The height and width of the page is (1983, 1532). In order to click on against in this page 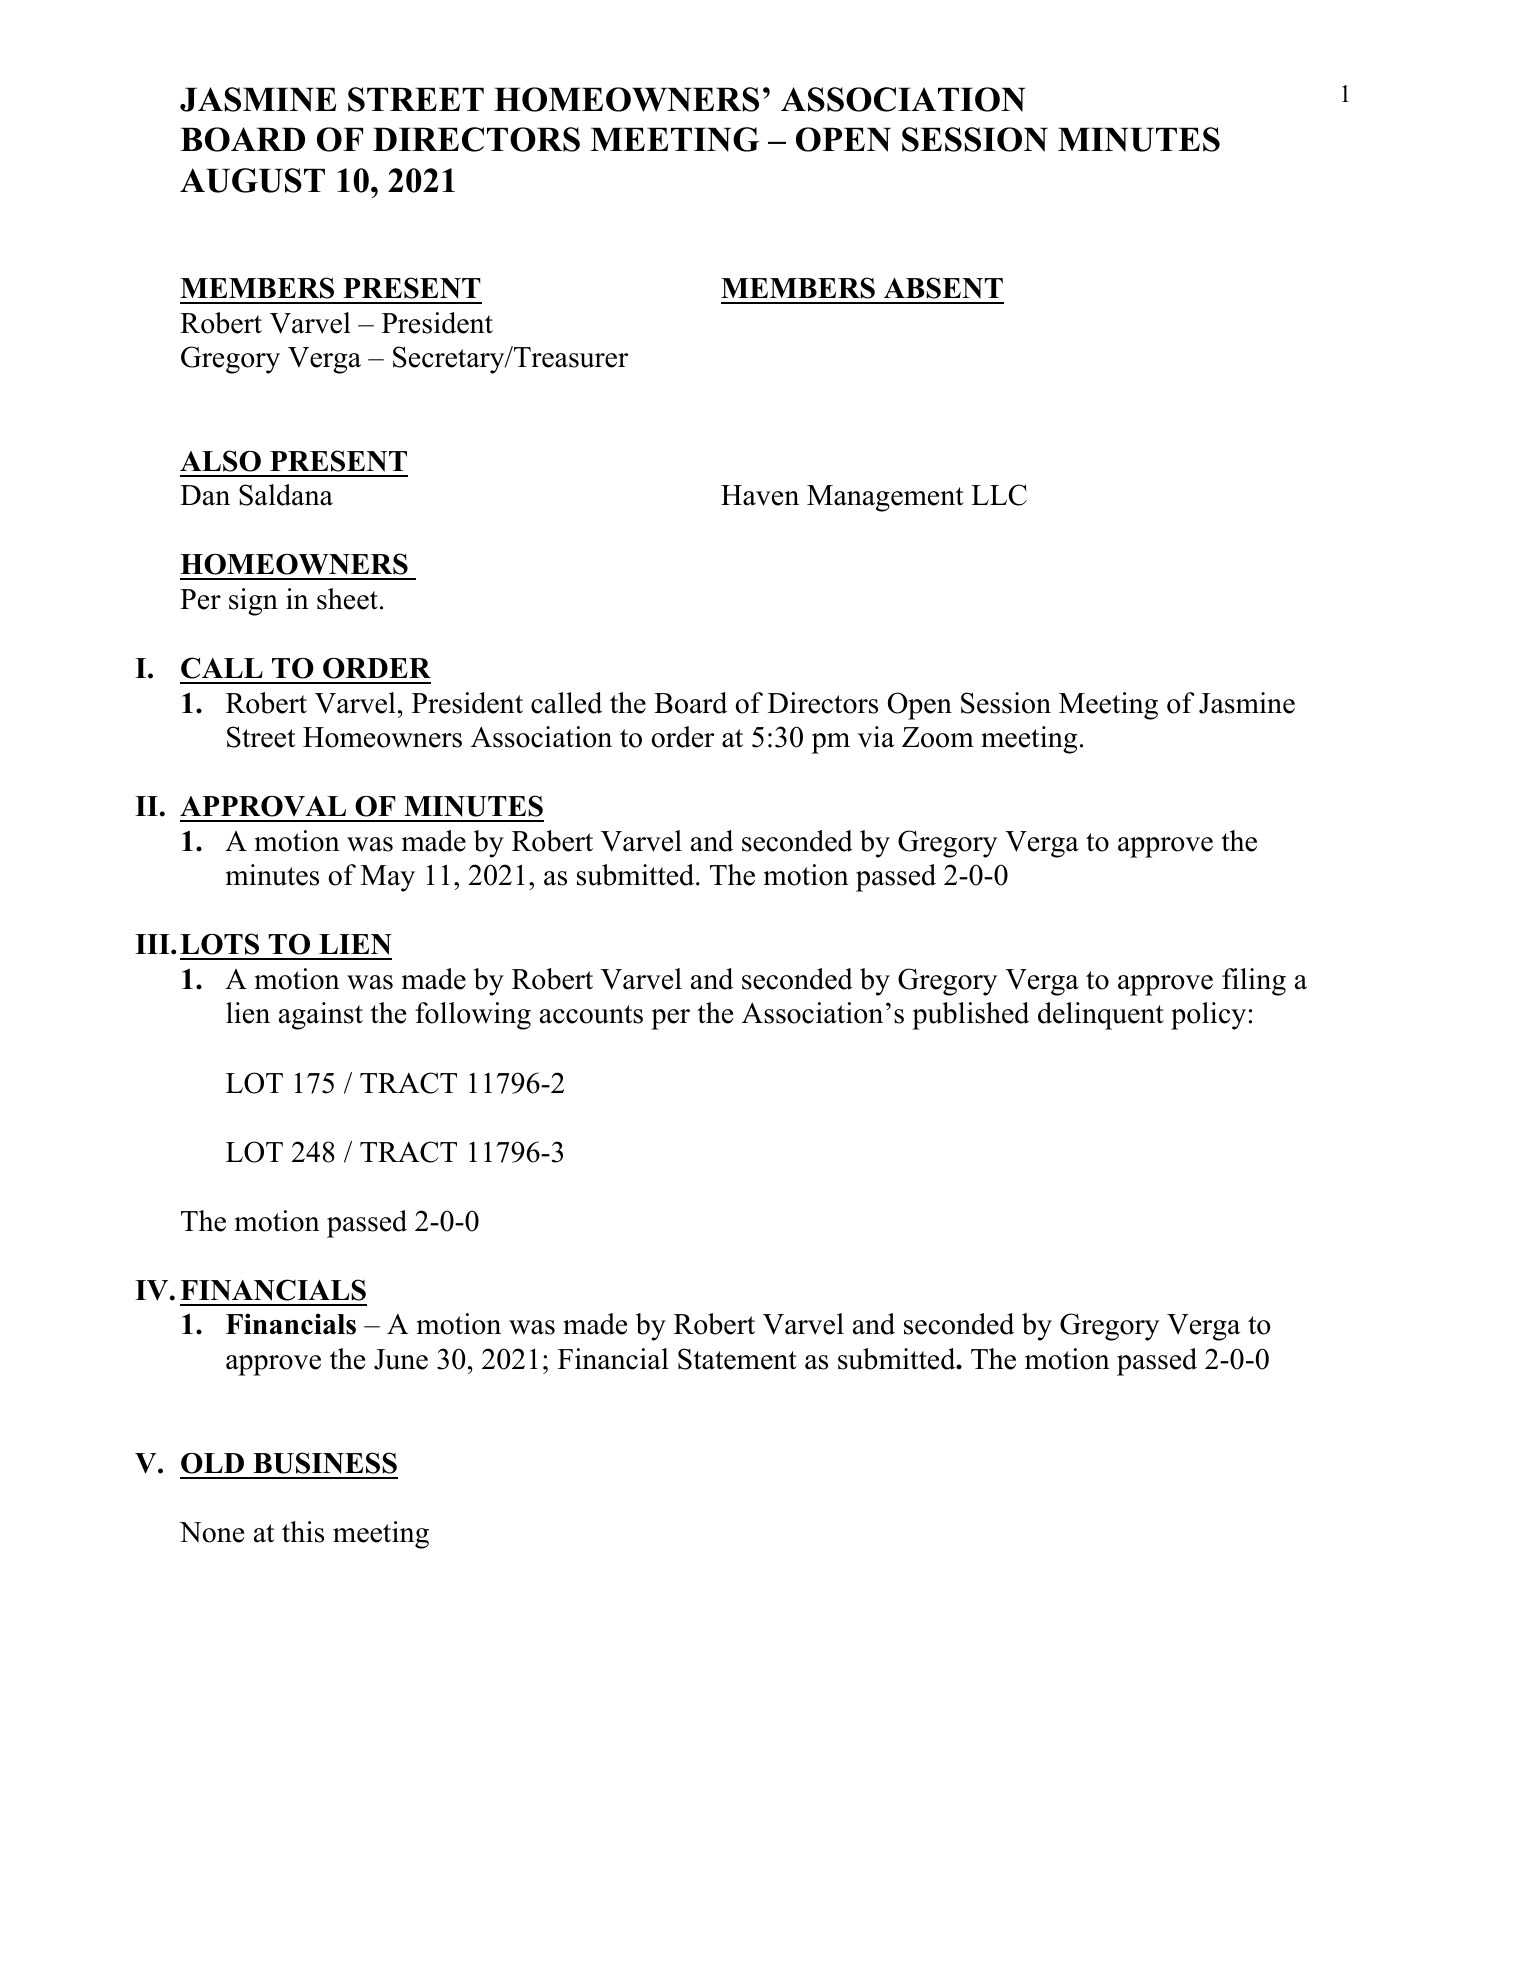, I will do `click(321, 1016)`.
